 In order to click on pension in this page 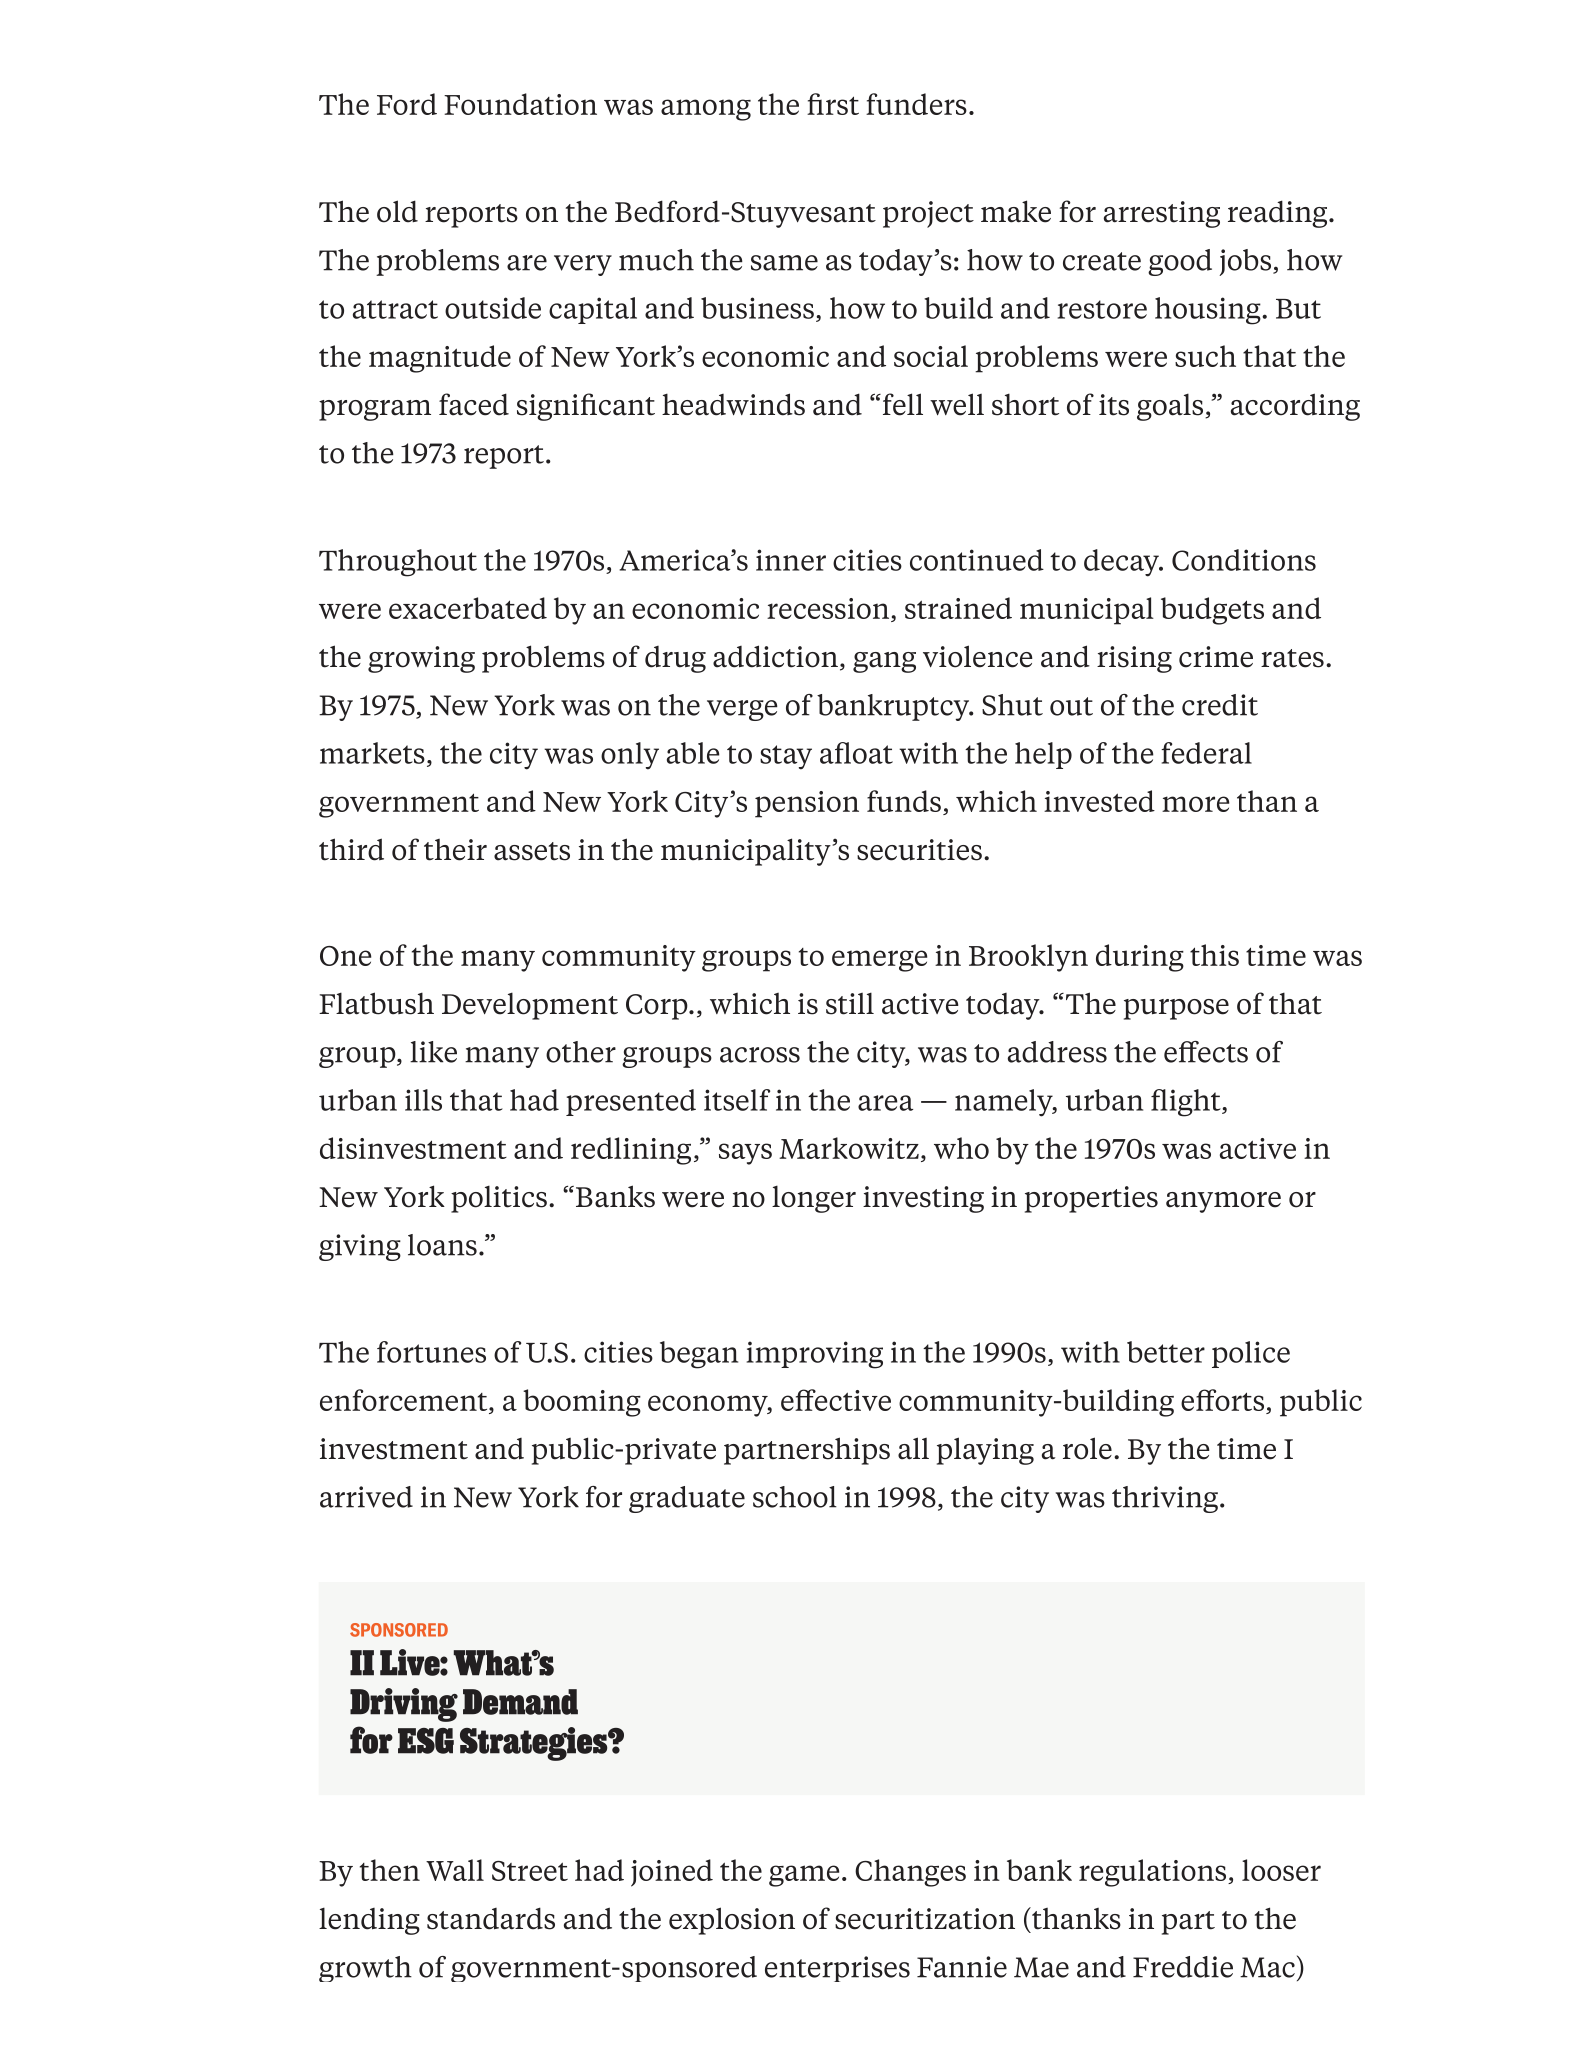, I will do `click(807, 804)`.
